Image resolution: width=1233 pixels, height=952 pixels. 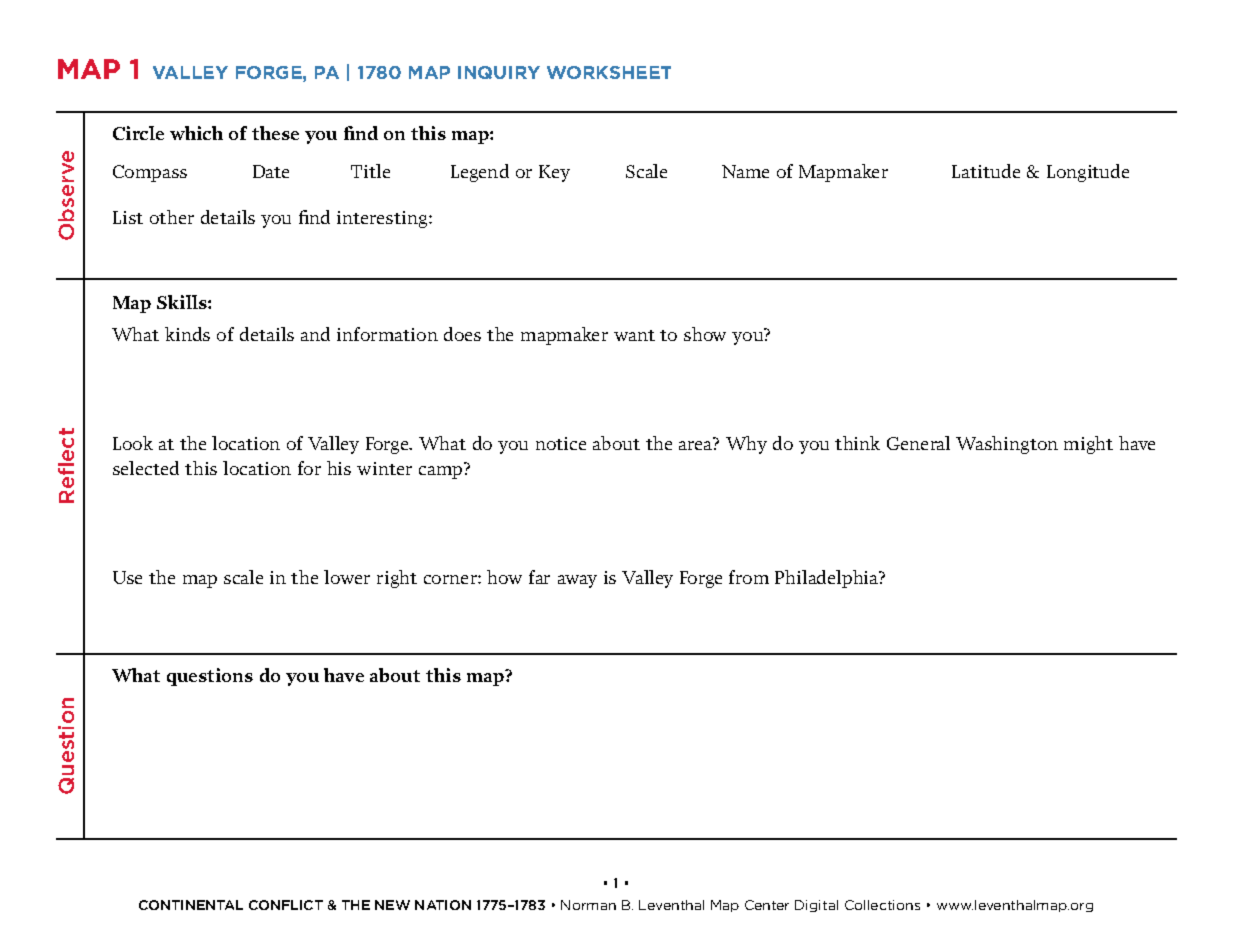 I want to click on Longitude, so click(x=1088, y=173).
